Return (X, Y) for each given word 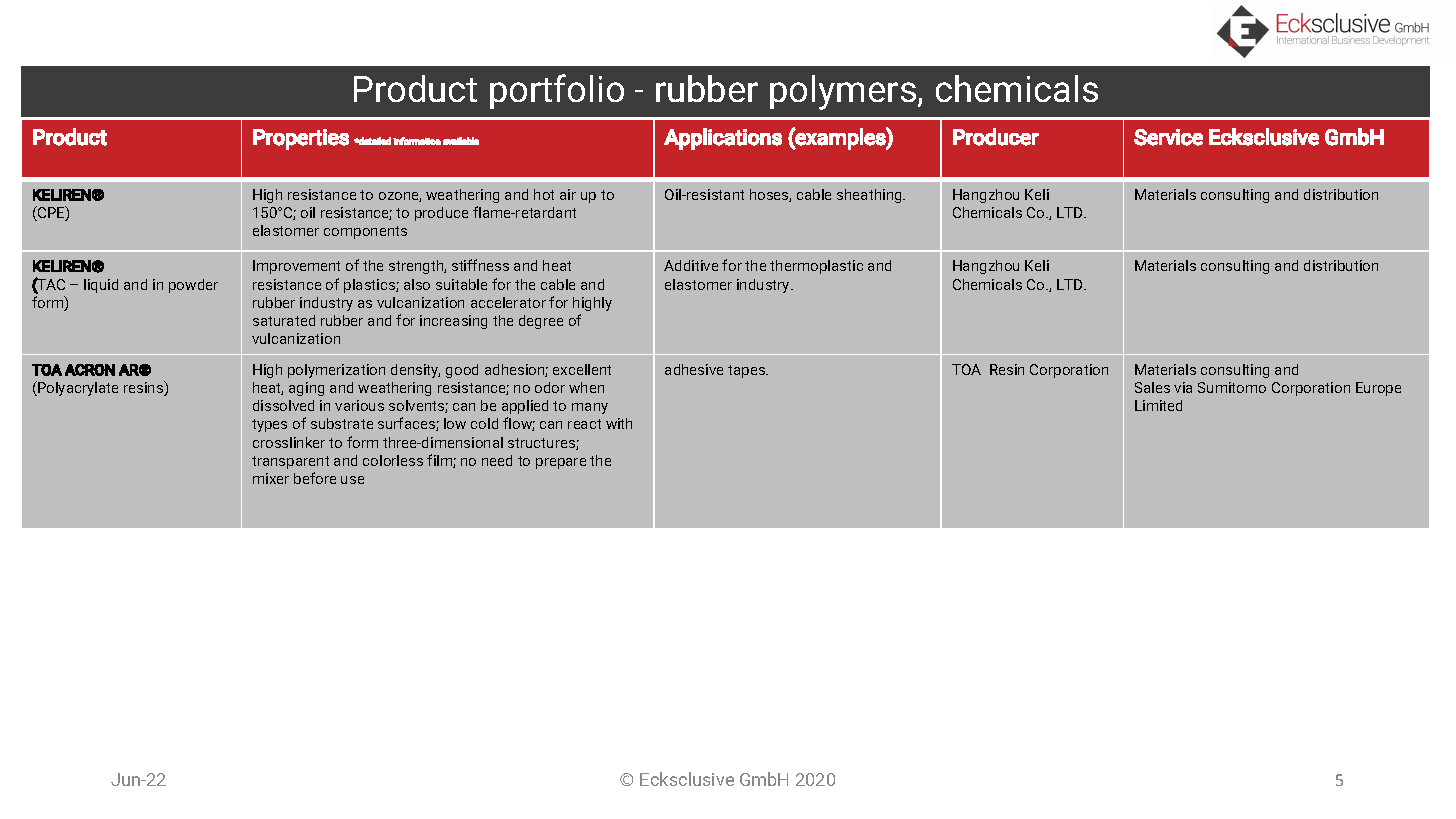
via (1183, 387)
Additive (691, 265)
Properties (301, 139)
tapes (748, 371)
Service (1168, 137)
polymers (844, 92)
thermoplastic (816, 267)
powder (193, 286)
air (568, 194)
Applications (723, 139)
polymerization (336, 371)
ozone (400, 197)
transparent (290, 462)
